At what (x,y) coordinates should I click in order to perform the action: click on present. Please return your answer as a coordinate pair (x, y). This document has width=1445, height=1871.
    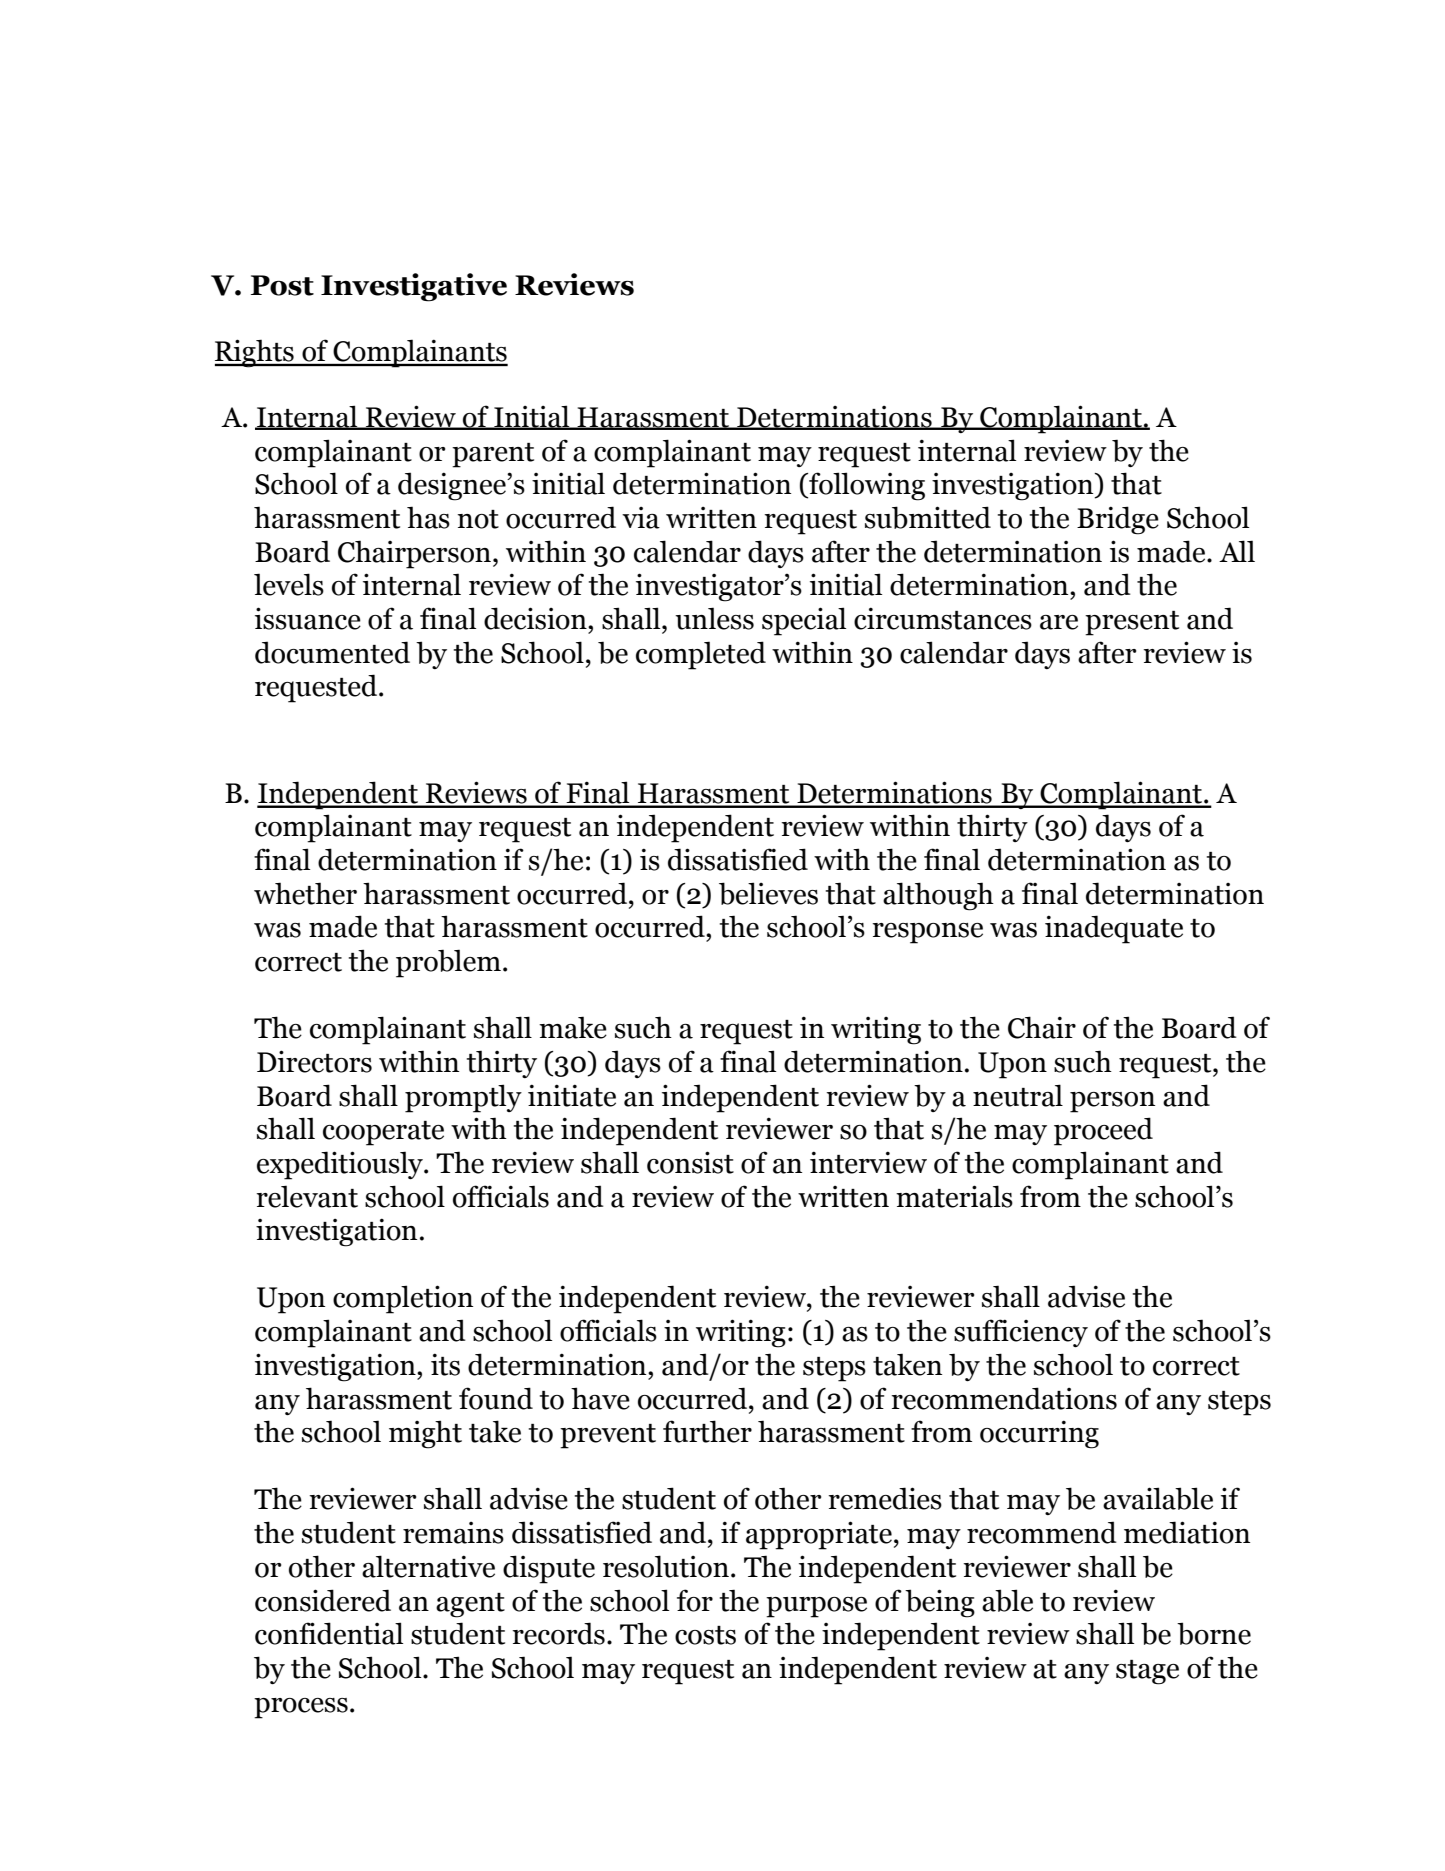
    Looking at the image, I should click on (1132, 623).
